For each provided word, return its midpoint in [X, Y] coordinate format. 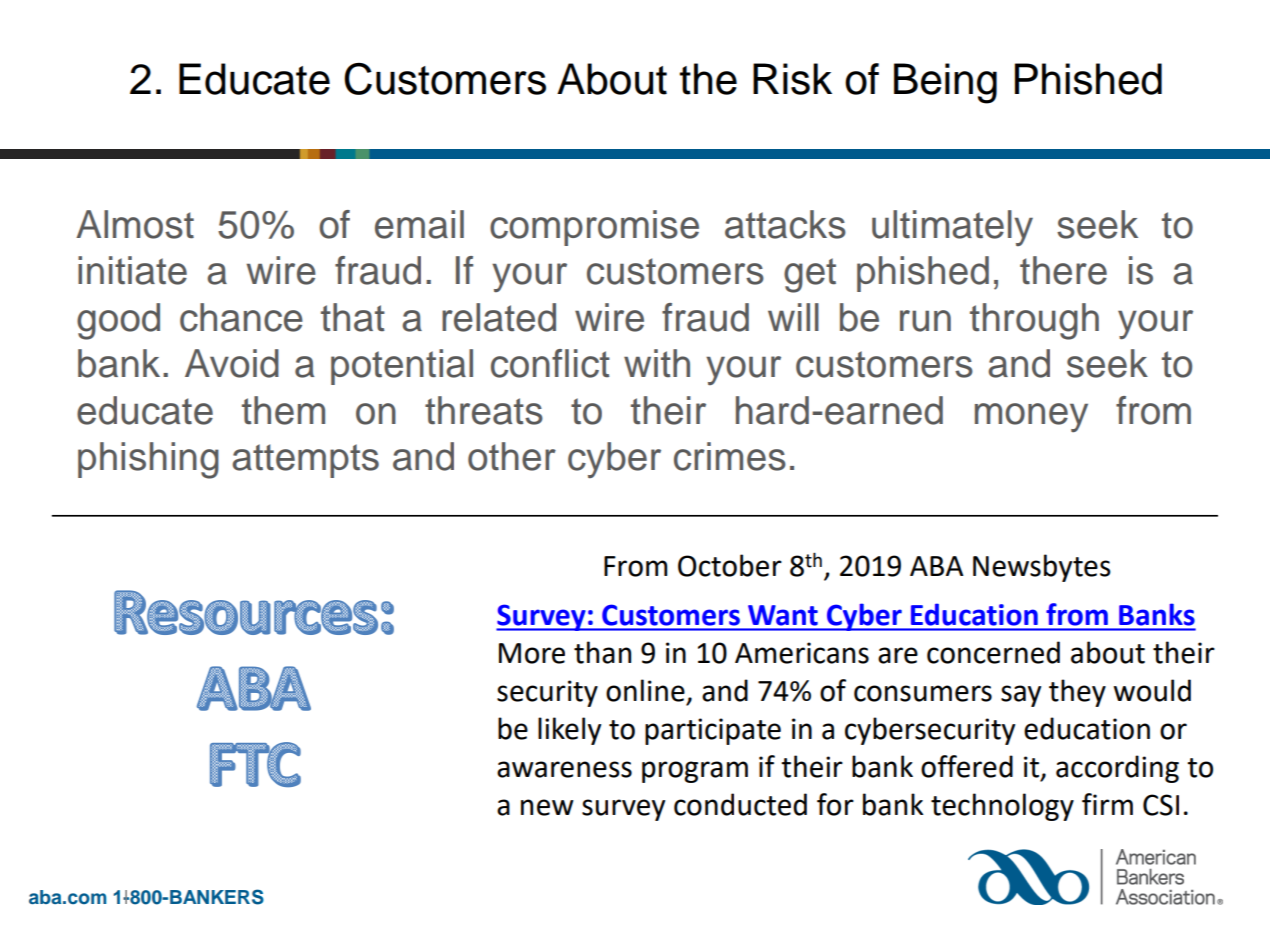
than [602, 652]
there [1063, 270]
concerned [993, 652]
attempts [305, 461]
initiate [132, 270]
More [532, 653]
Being [945, 83]
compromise [594, 228]
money [1031, 417]
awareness [564, 769]
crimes [730, 456]
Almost [135, 224]
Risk [792, 79]
